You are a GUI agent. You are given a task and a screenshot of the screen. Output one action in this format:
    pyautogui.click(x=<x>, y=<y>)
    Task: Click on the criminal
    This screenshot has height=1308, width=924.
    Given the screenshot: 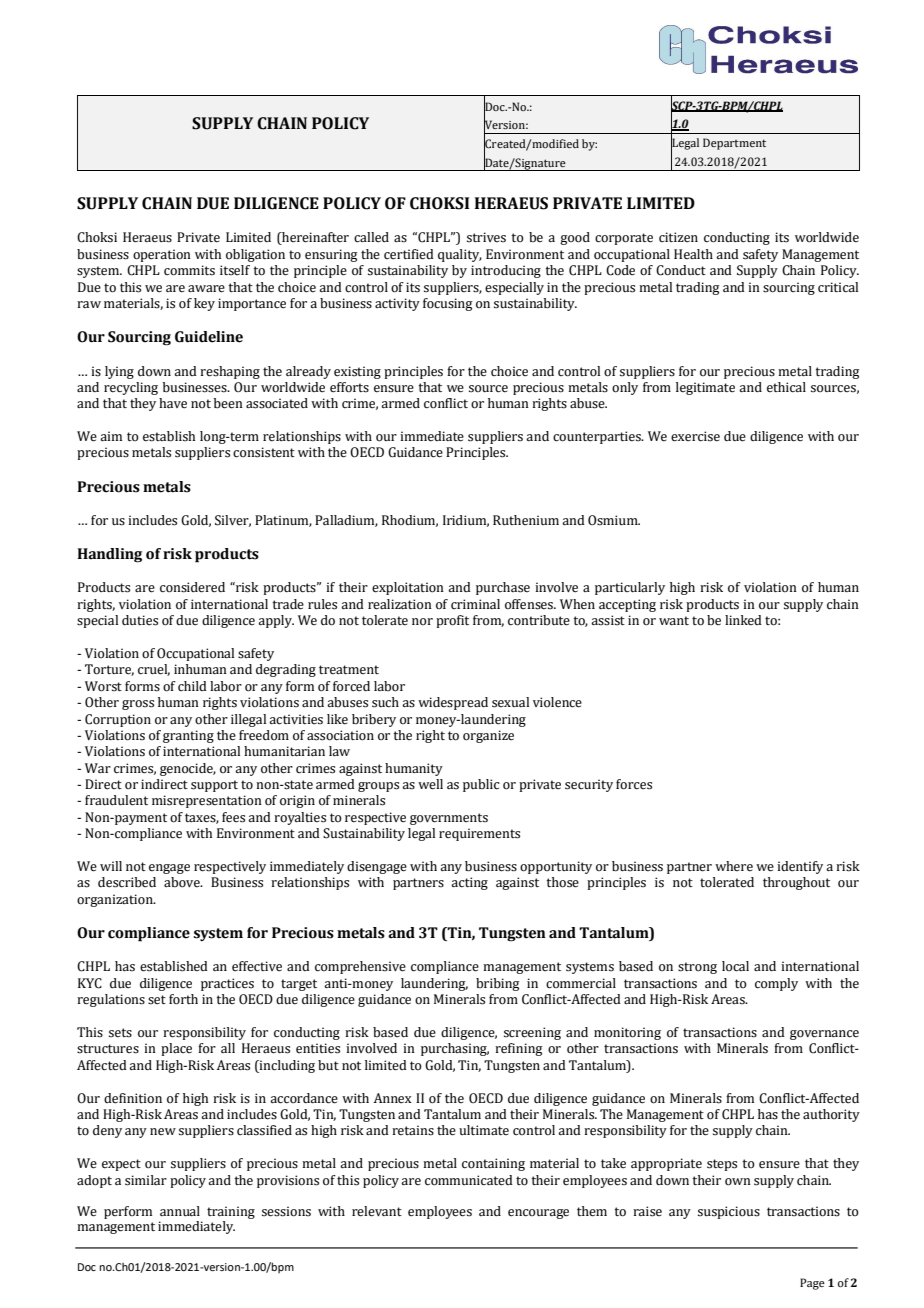 What is the action you would take?
    pyautogui.click(x=475, y=604)
